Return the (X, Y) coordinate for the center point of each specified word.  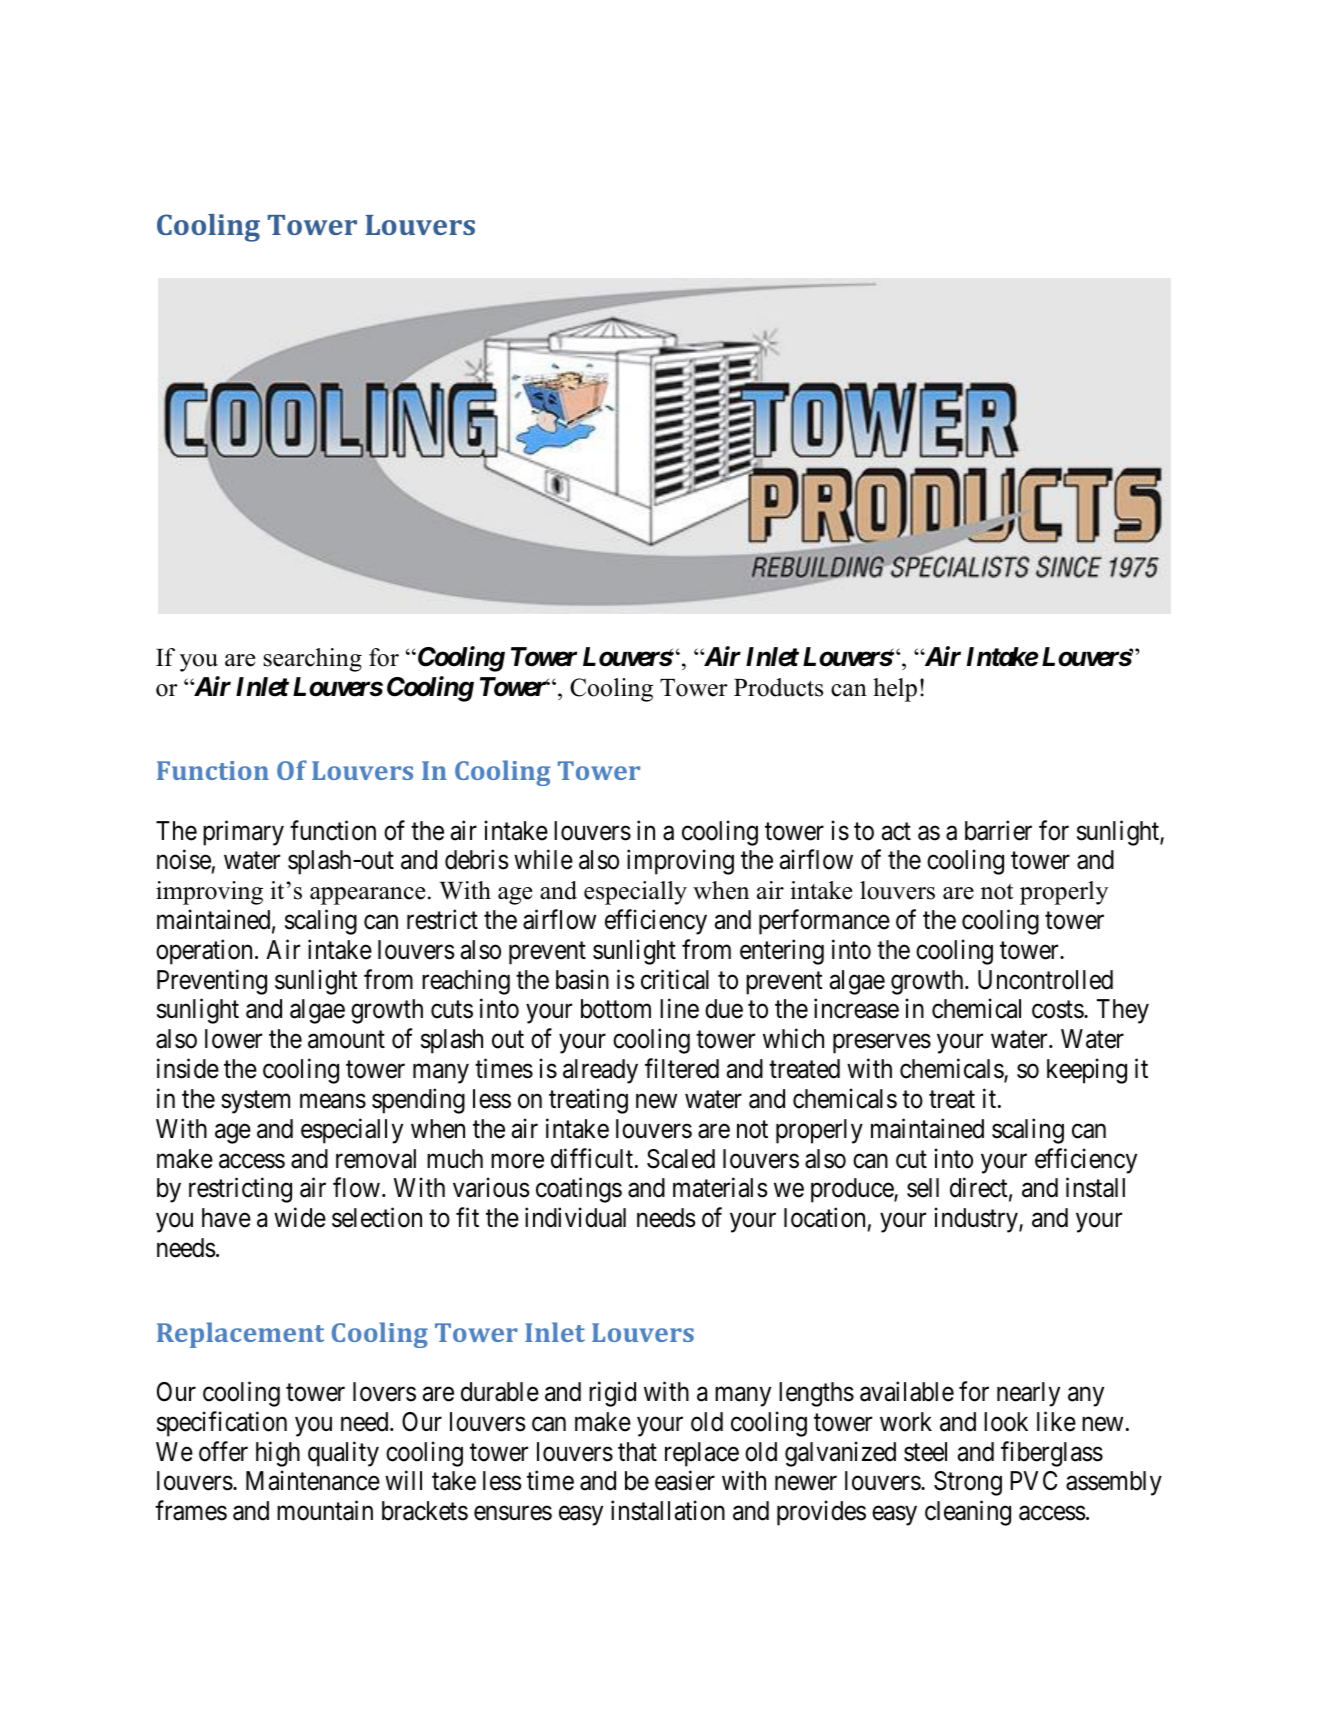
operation (204, 952)
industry (977, 1220)
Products (778, 687)
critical (675, 979)
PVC (1033, 1481)
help (895, 690)
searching (312, 660)
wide (300, 1217)
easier (685, 1481)
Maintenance (313, 1481)
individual (575, 1217)
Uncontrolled (1045, 980)
